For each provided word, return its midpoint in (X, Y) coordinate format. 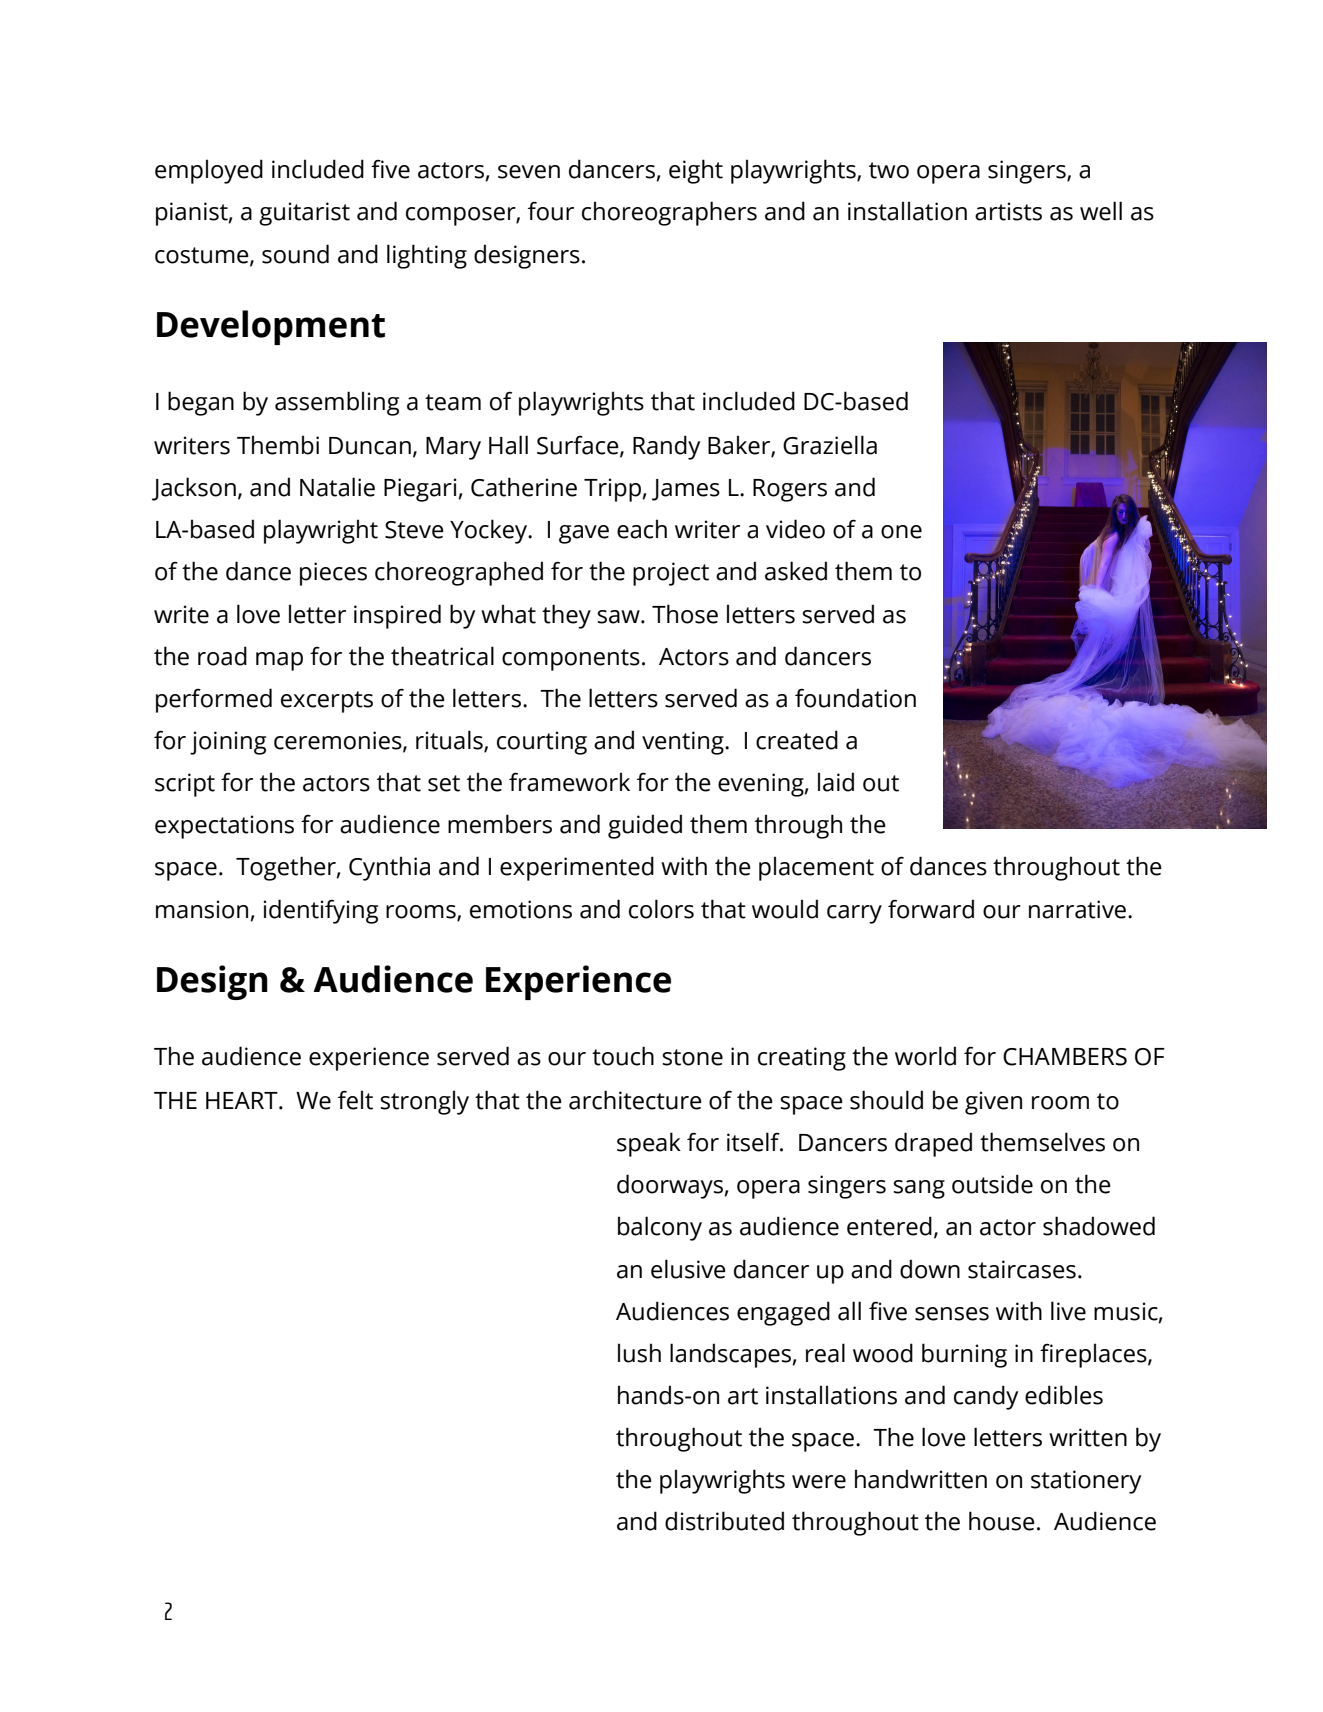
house (1002, 1521)
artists (1008, 211)
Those (685, 614)
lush (639, 1353)
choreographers (669, 213)
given (993, 1103)
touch (623, 1056)
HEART (243, 1100)
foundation (855, 698)
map (279, 661)
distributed (724, 1521)
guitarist (304, 214)
